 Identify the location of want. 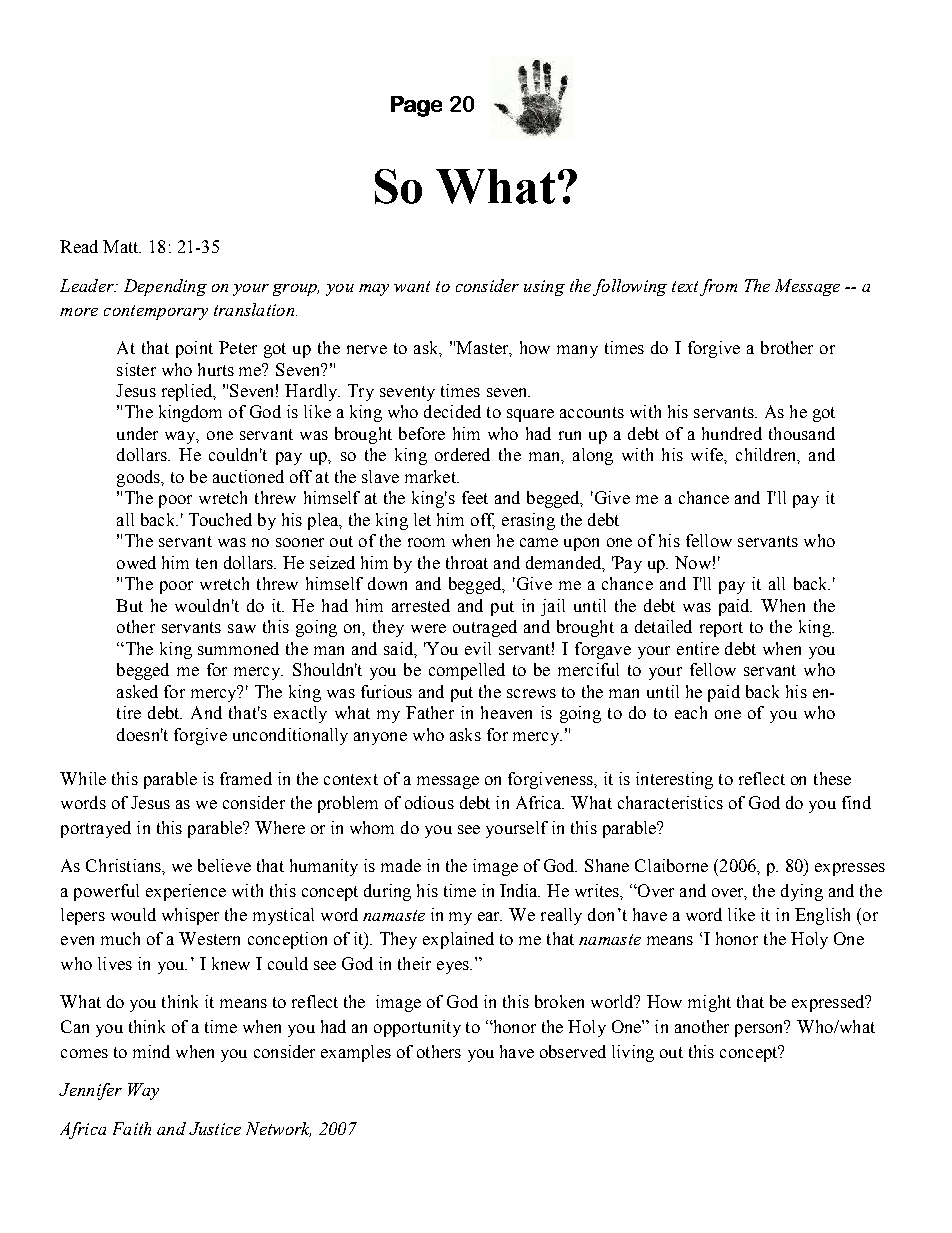
(412, 286).
